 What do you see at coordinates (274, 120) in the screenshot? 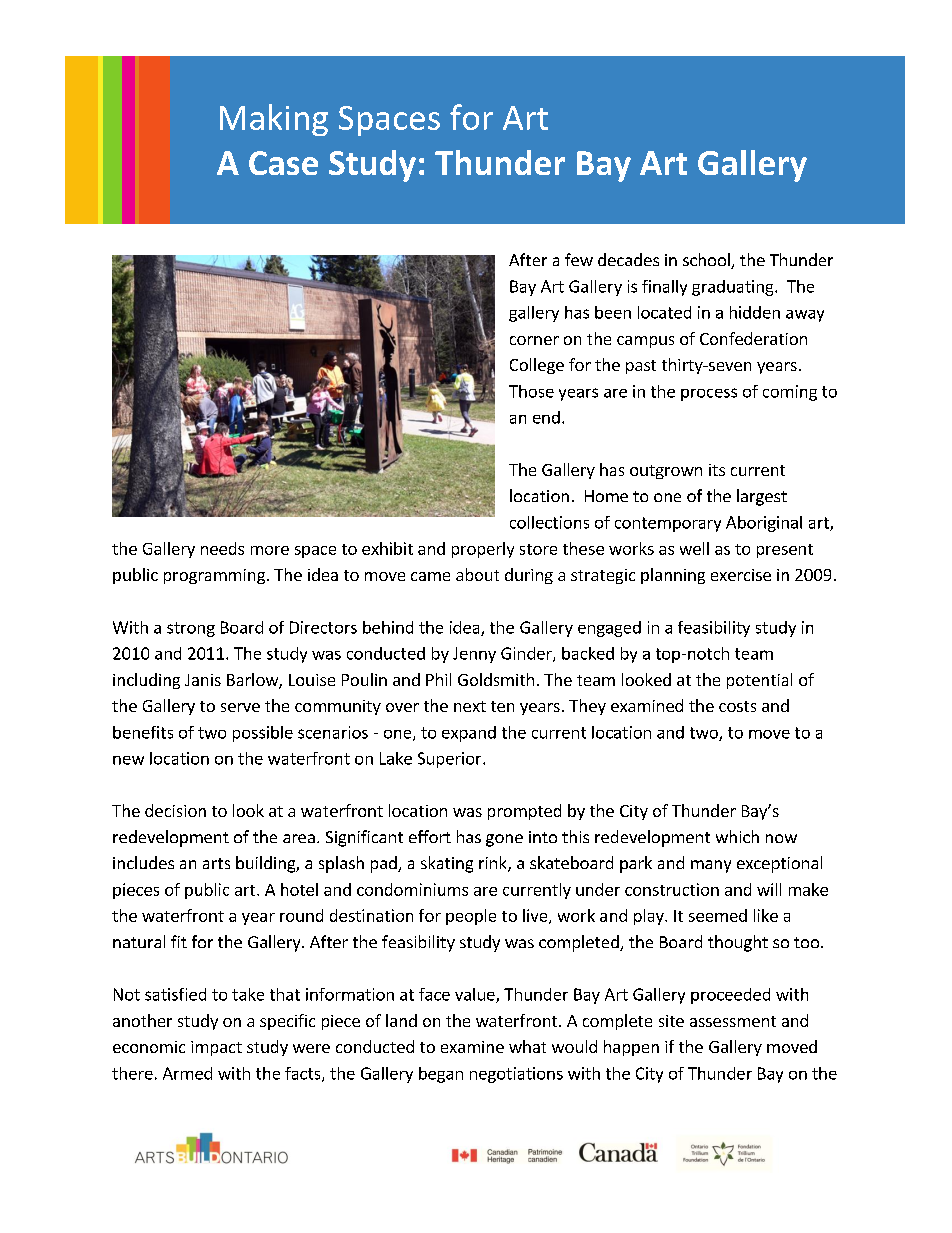
I see `Making` at bounding box center [274, 120].
